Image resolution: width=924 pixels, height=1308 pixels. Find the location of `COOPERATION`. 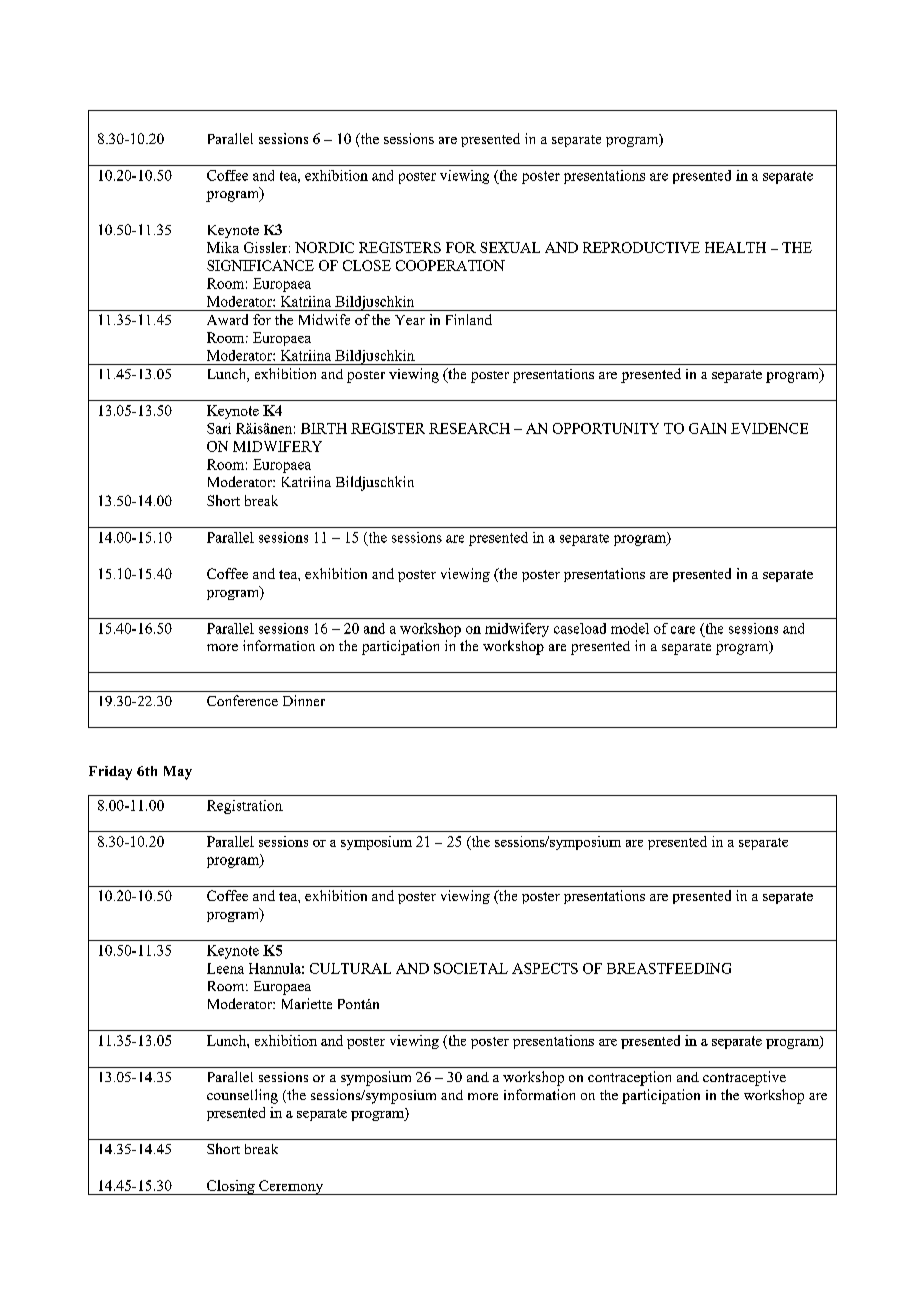

COOPERATION is located at coordinates (450, 265).
